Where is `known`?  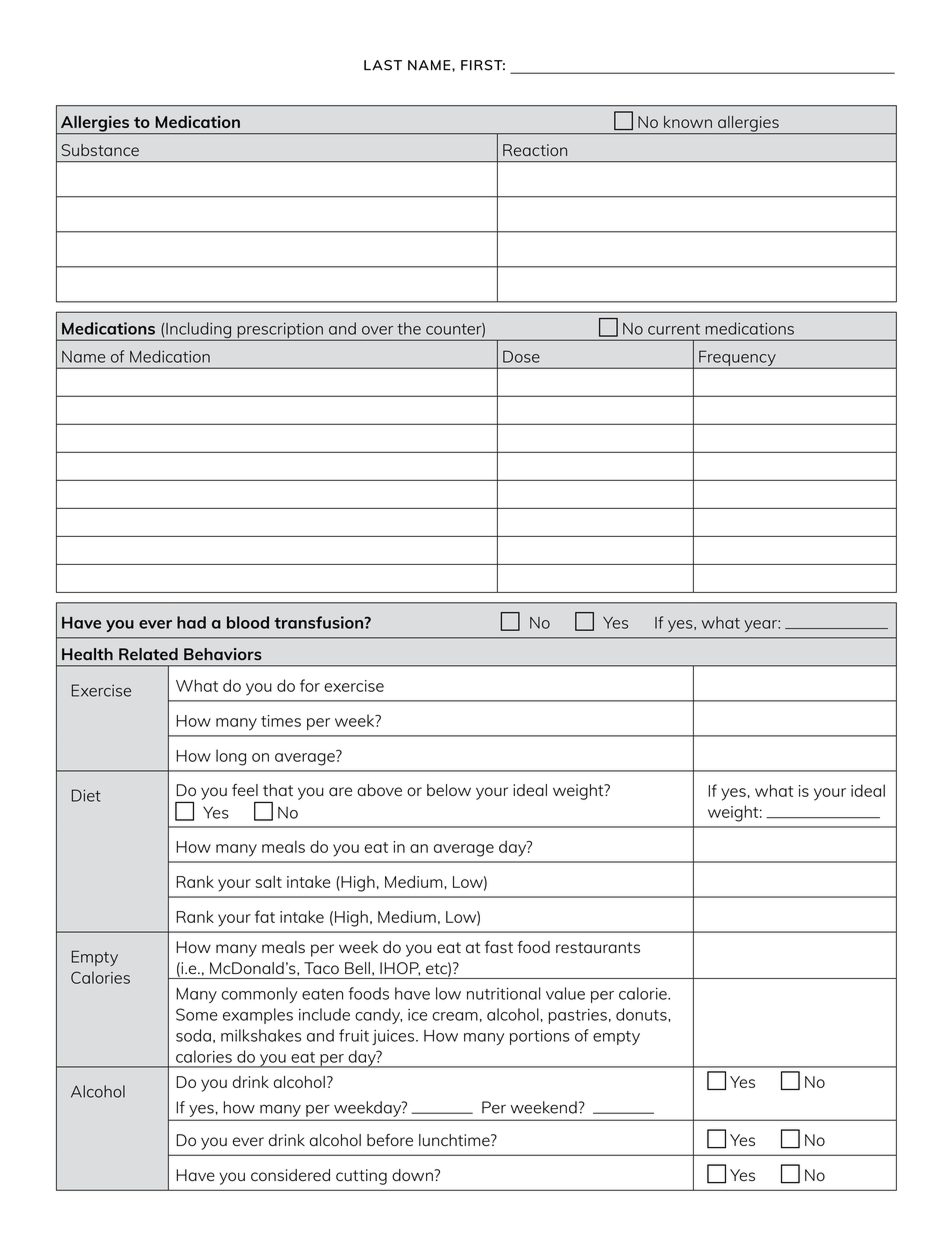 known is located at coordinates (688, 122).
